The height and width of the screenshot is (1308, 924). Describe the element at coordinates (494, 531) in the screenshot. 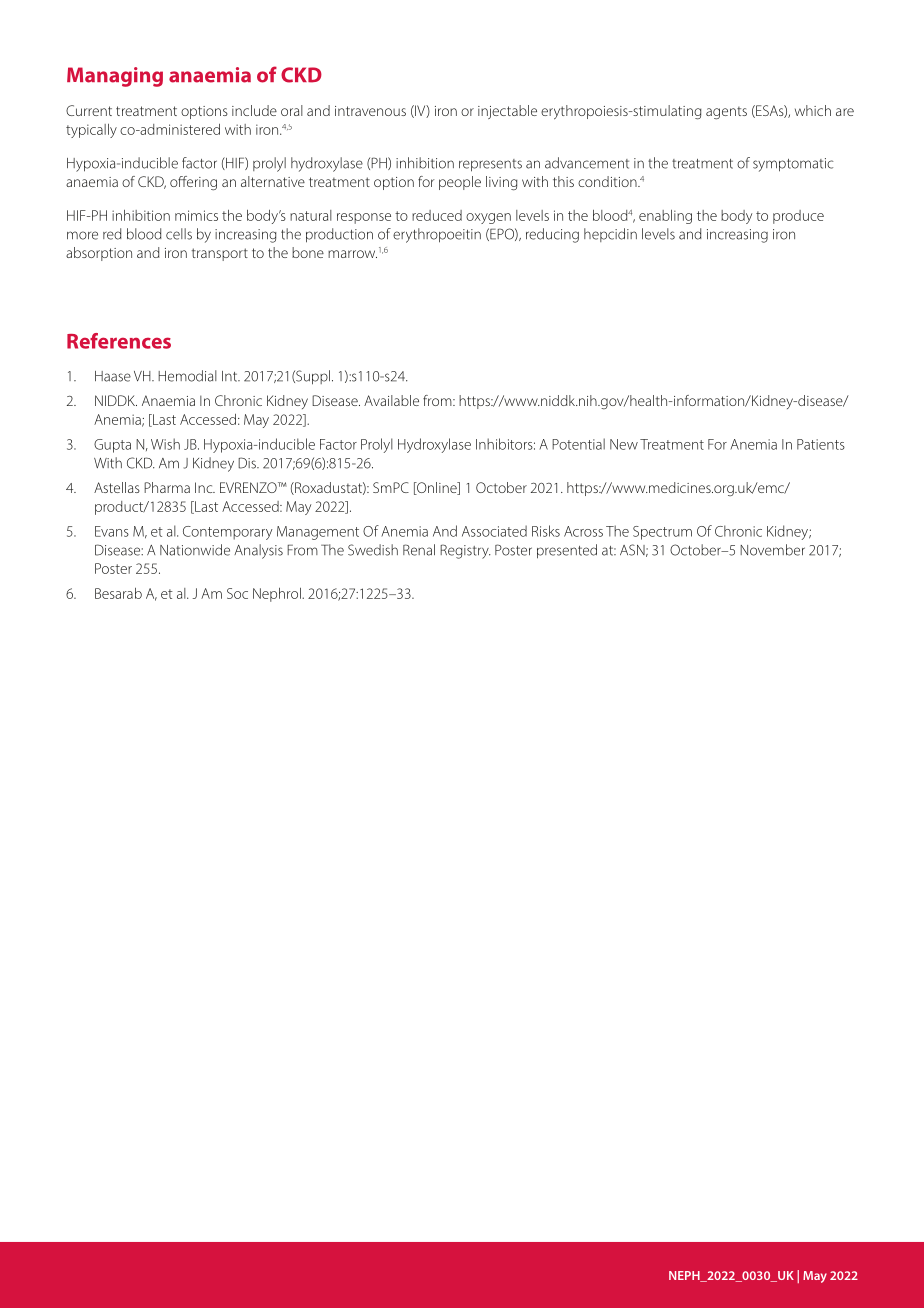

I see `Associated` at that location.
